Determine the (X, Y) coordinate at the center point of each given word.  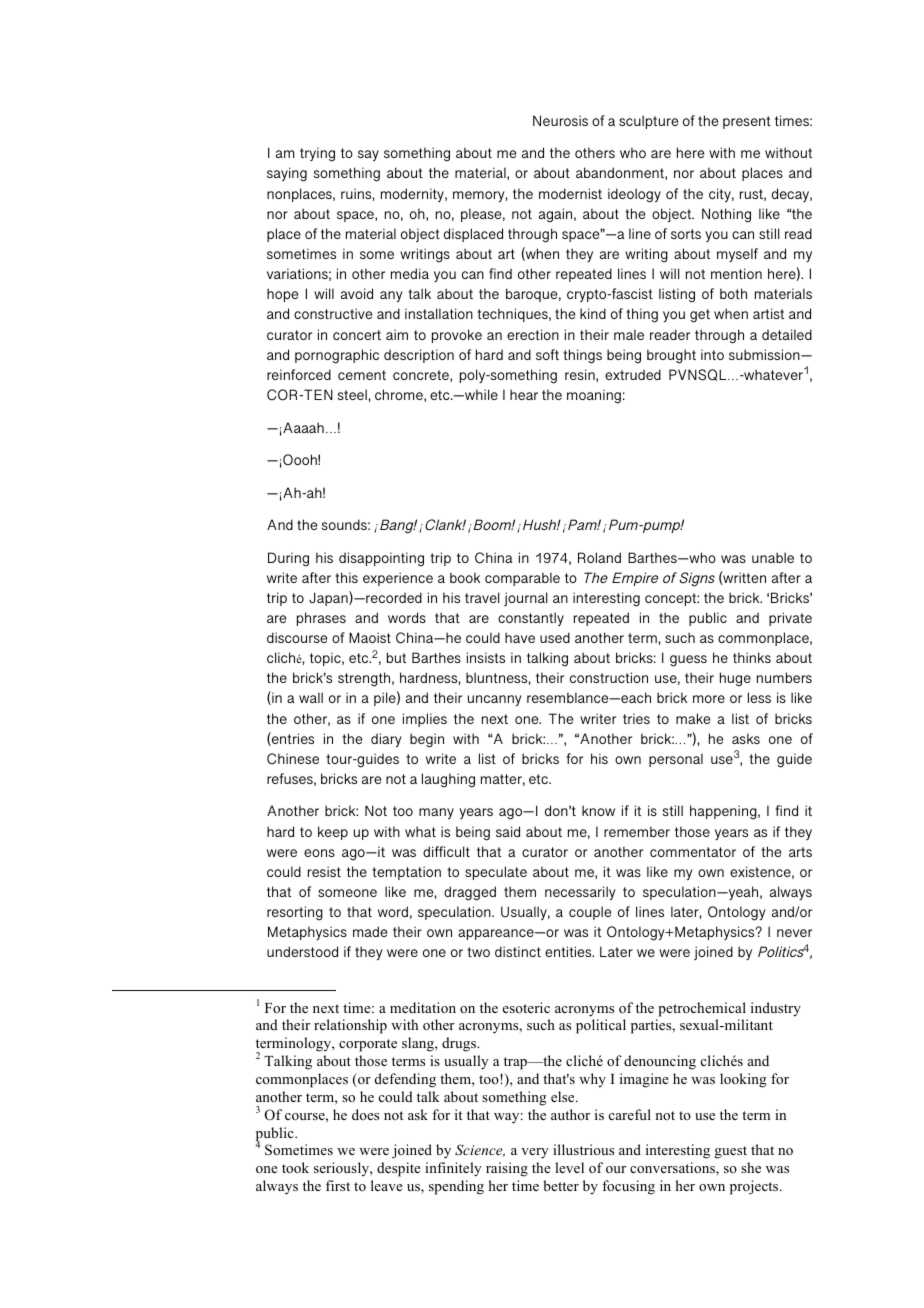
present (747, 122)
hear (524, 394)
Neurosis (560, 120)
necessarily (580, 893)
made (370, 931)
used (555, 637)
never (794, 933)
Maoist (370, 637)
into (712, 354)
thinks (752, 657)
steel (353, 394)
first (338, 1185)
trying (317, 154)
